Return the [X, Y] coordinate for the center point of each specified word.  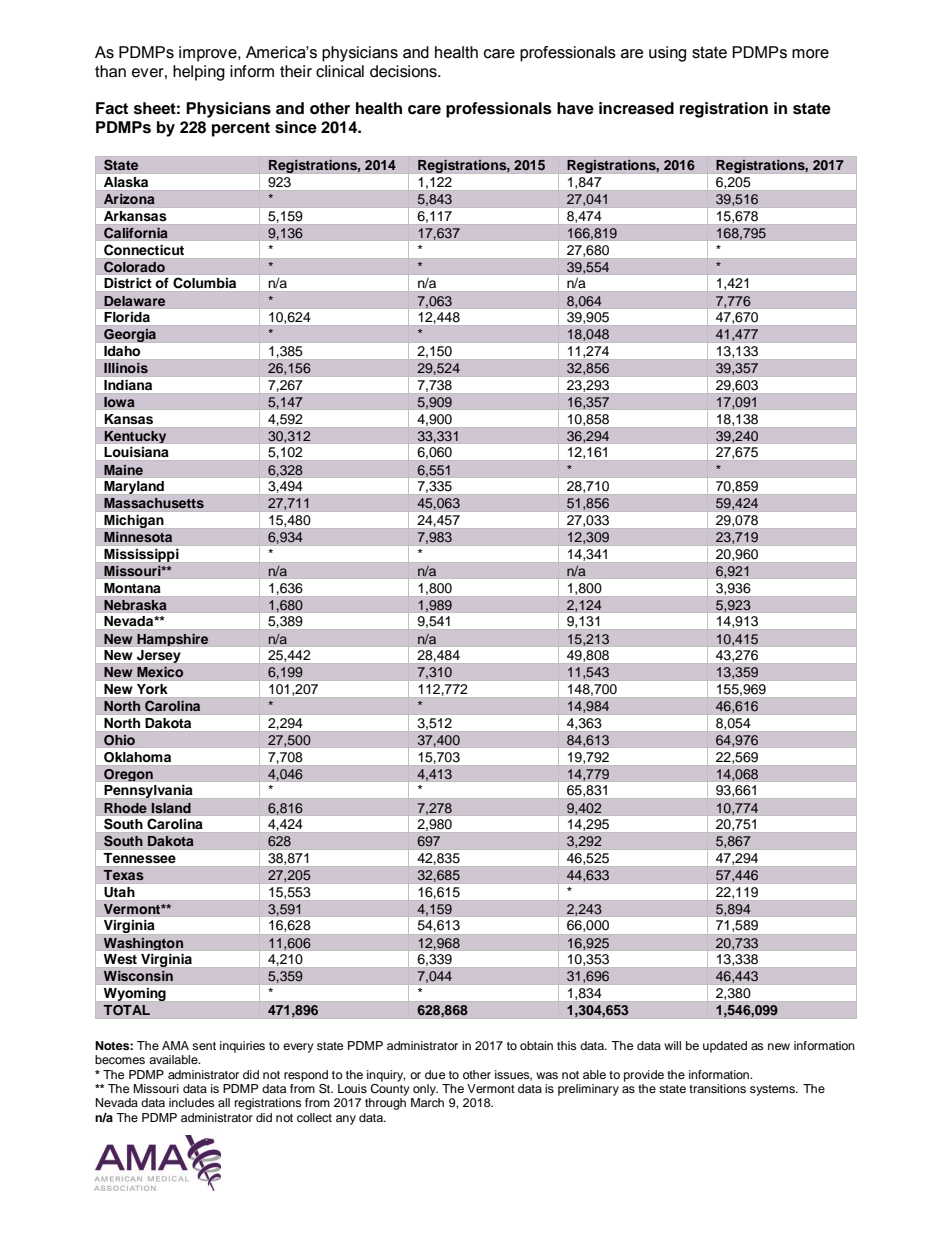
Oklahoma [137, 757]
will [672, 1045]
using [667, 54]
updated [725, 1047]
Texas [123, 875]
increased [636, 108]
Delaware [134, 301]
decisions [404, 71]
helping [199, 73]
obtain [536, 1045]
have [575, 108]
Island [171, 808]
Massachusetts [154, 503]
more [810, 54]
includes [191, 1102]
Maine [123, 470]
